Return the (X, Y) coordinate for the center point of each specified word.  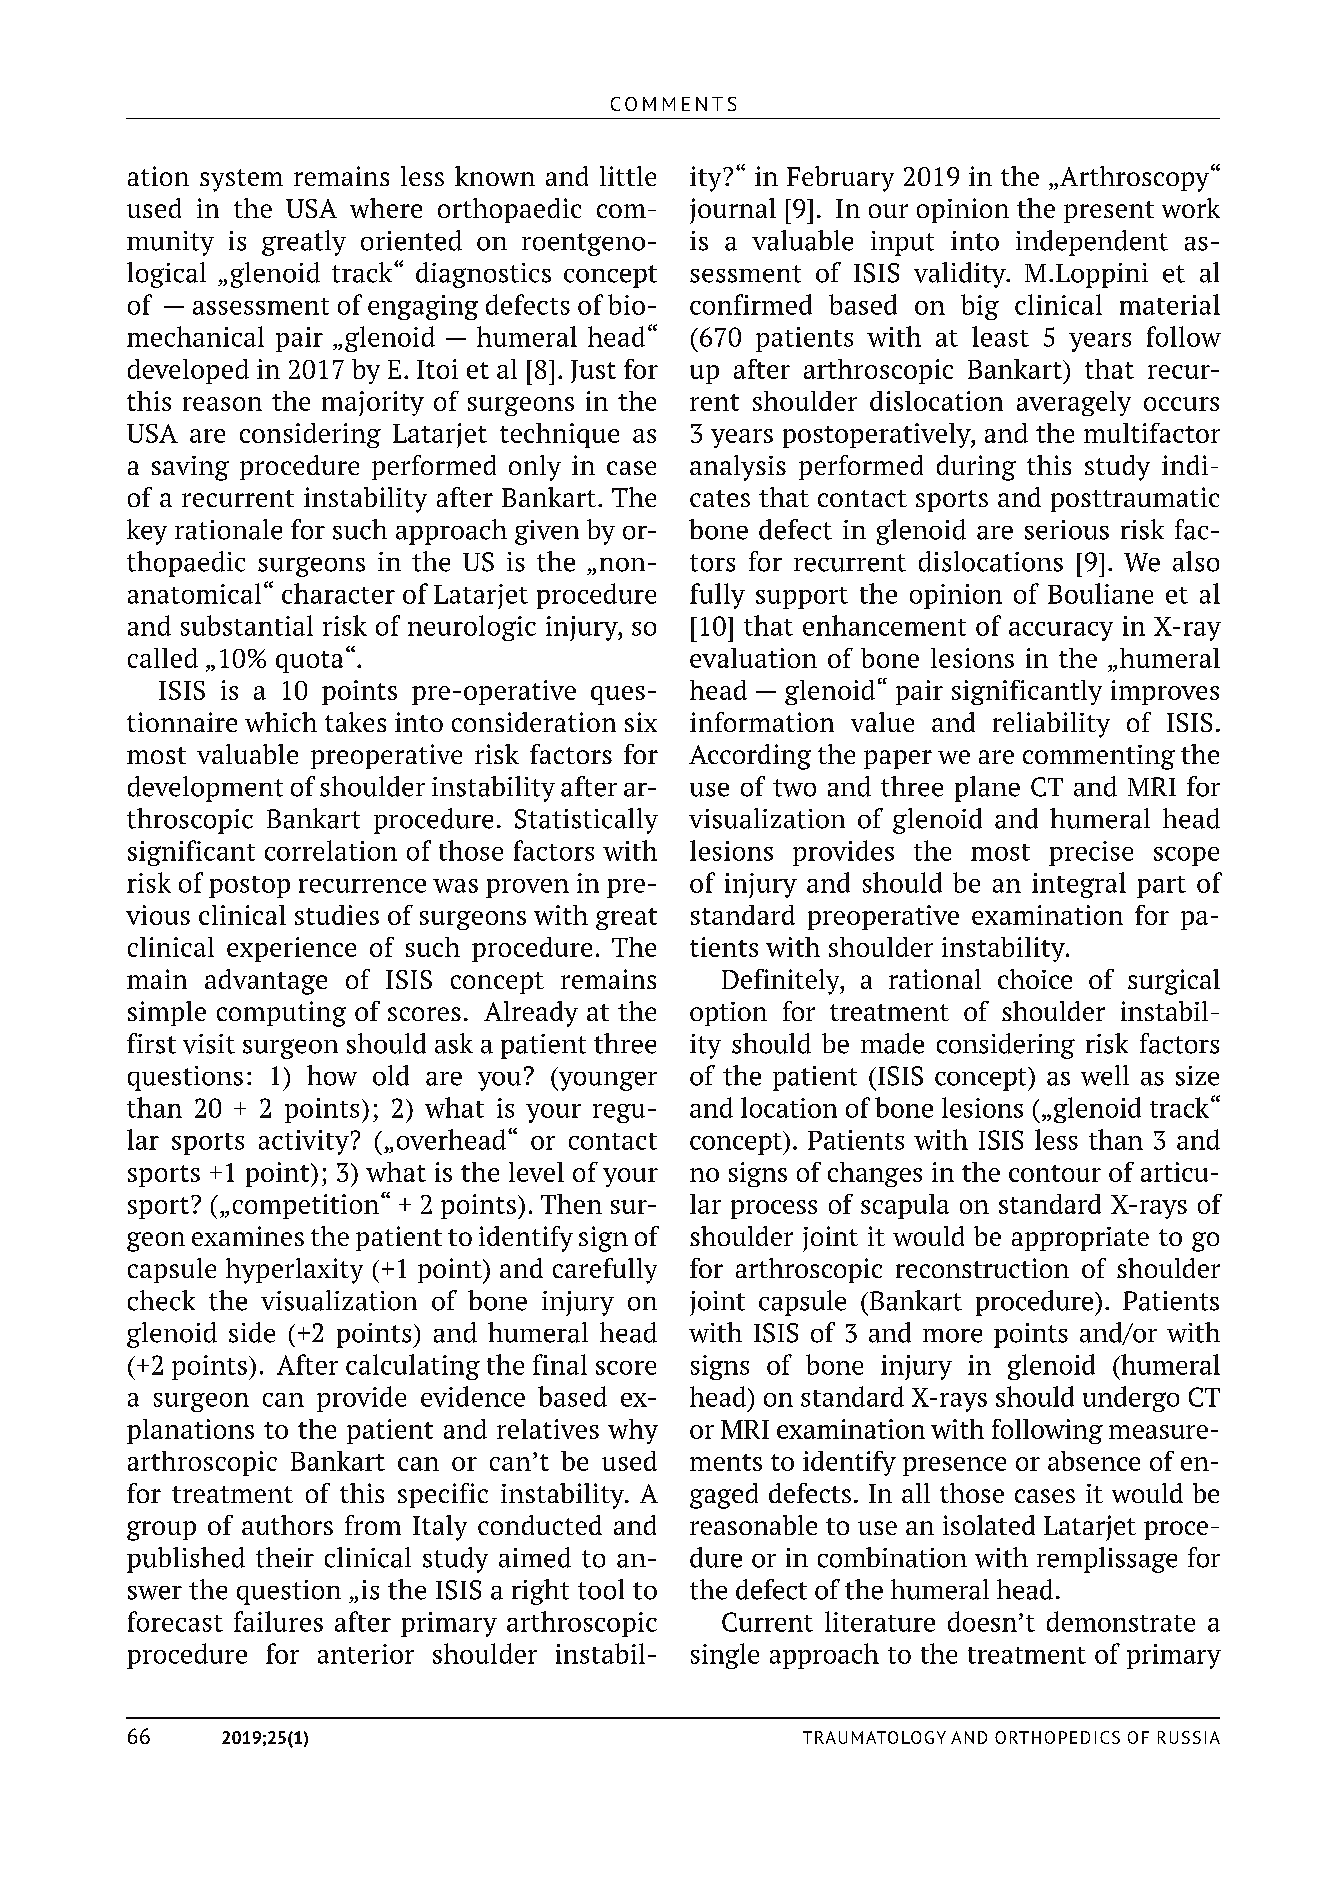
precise (1091, 853)
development (205, 789)
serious (1067, 530)
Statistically (586, 821)
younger (606, 1081)
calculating (413, 1367)
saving (190, 468)
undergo (1131, 1399)
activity (304, 1142)
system (241, 180)
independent (1092, 243)
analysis (738, 468)
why (633, 1431)
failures (278, 1621)
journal (733, 211)
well (1105, 1075)
